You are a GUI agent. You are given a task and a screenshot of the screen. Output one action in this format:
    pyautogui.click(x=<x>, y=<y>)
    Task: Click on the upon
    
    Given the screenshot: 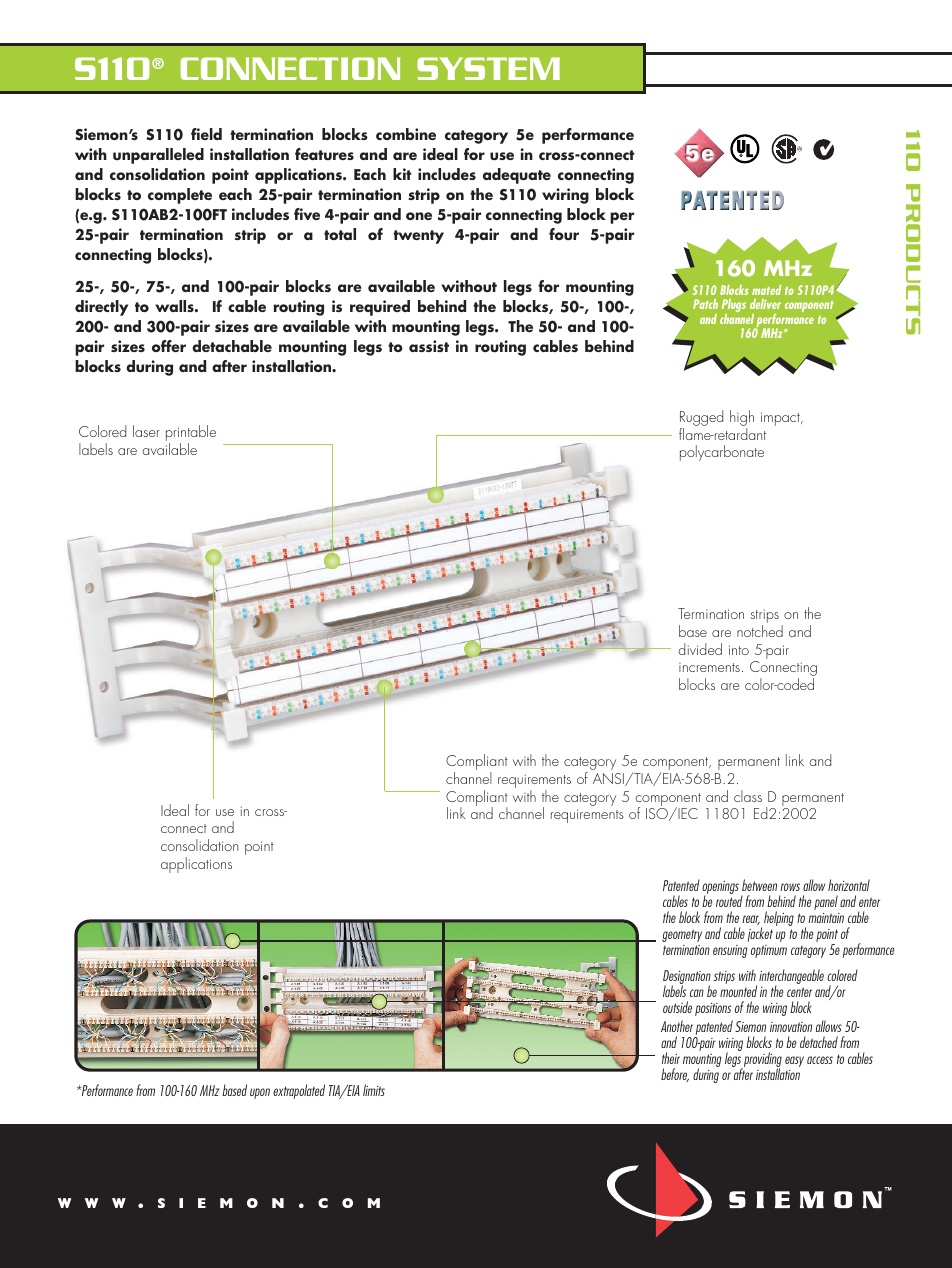 What is the action you would take?
    pyautogui.click(x=260, y=1093)
